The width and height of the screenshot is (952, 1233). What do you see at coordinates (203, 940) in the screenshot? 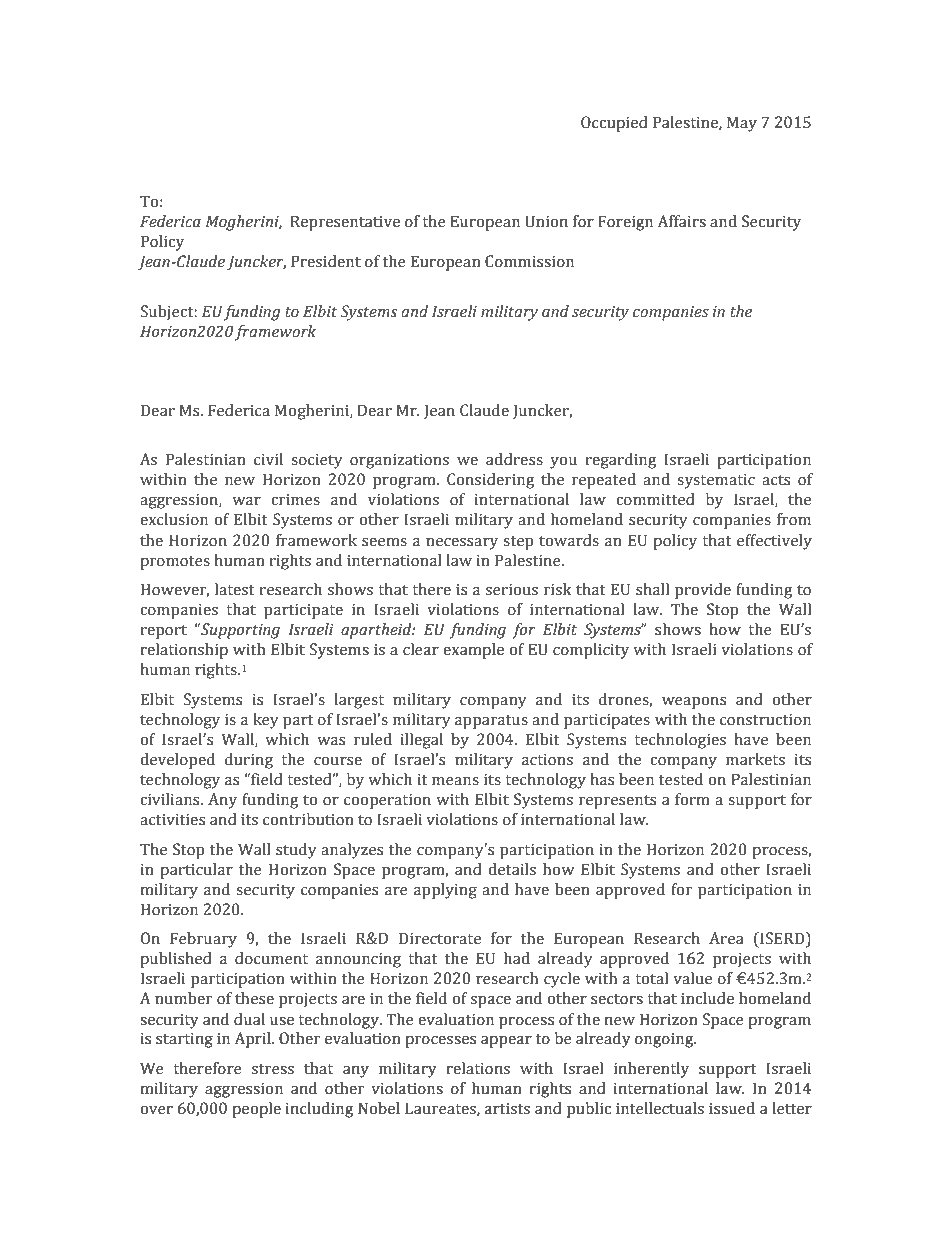
I see `February` at bounding box center [203, 940].
